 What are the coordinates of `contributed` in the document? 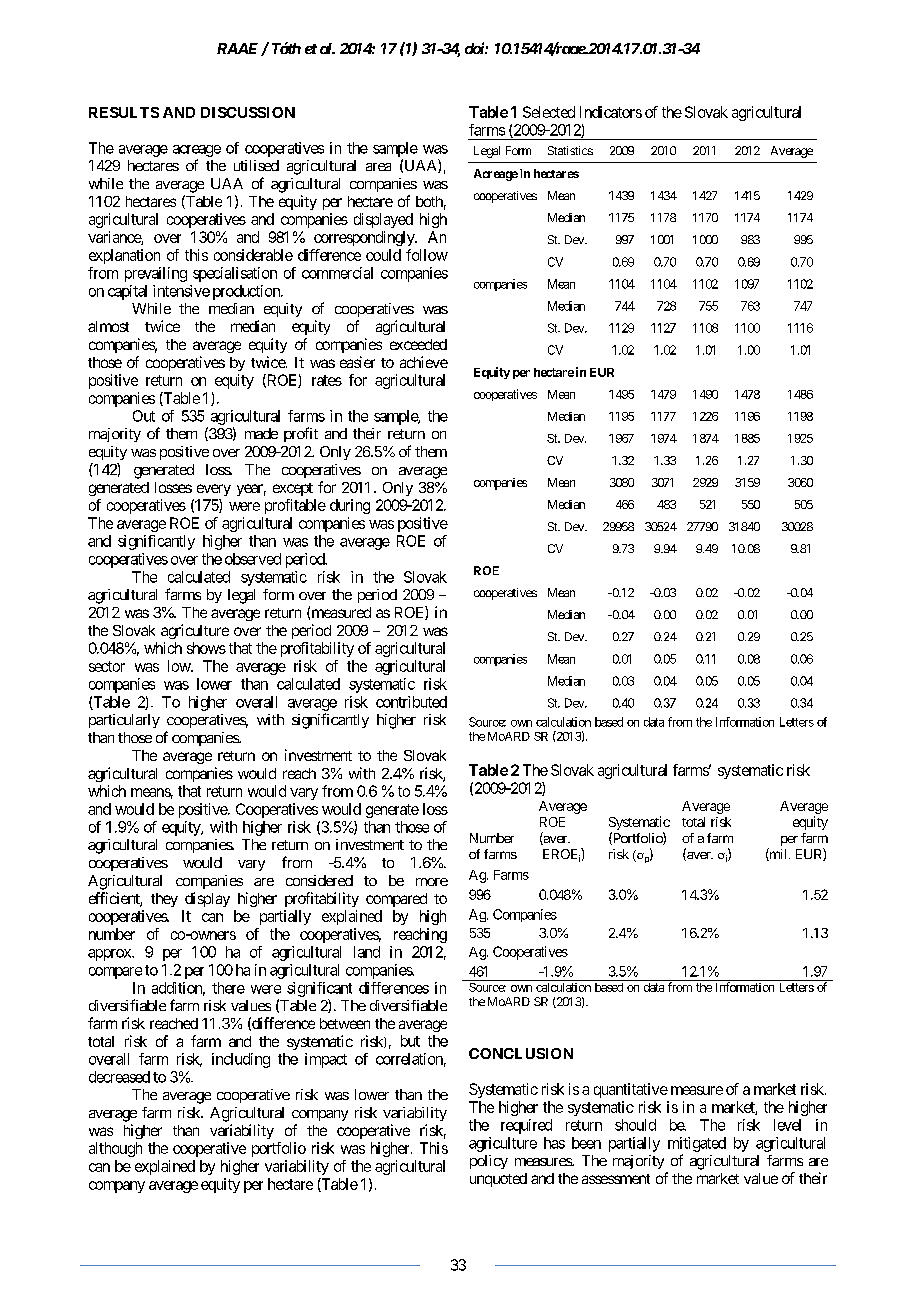 It's located at (411, 702).
